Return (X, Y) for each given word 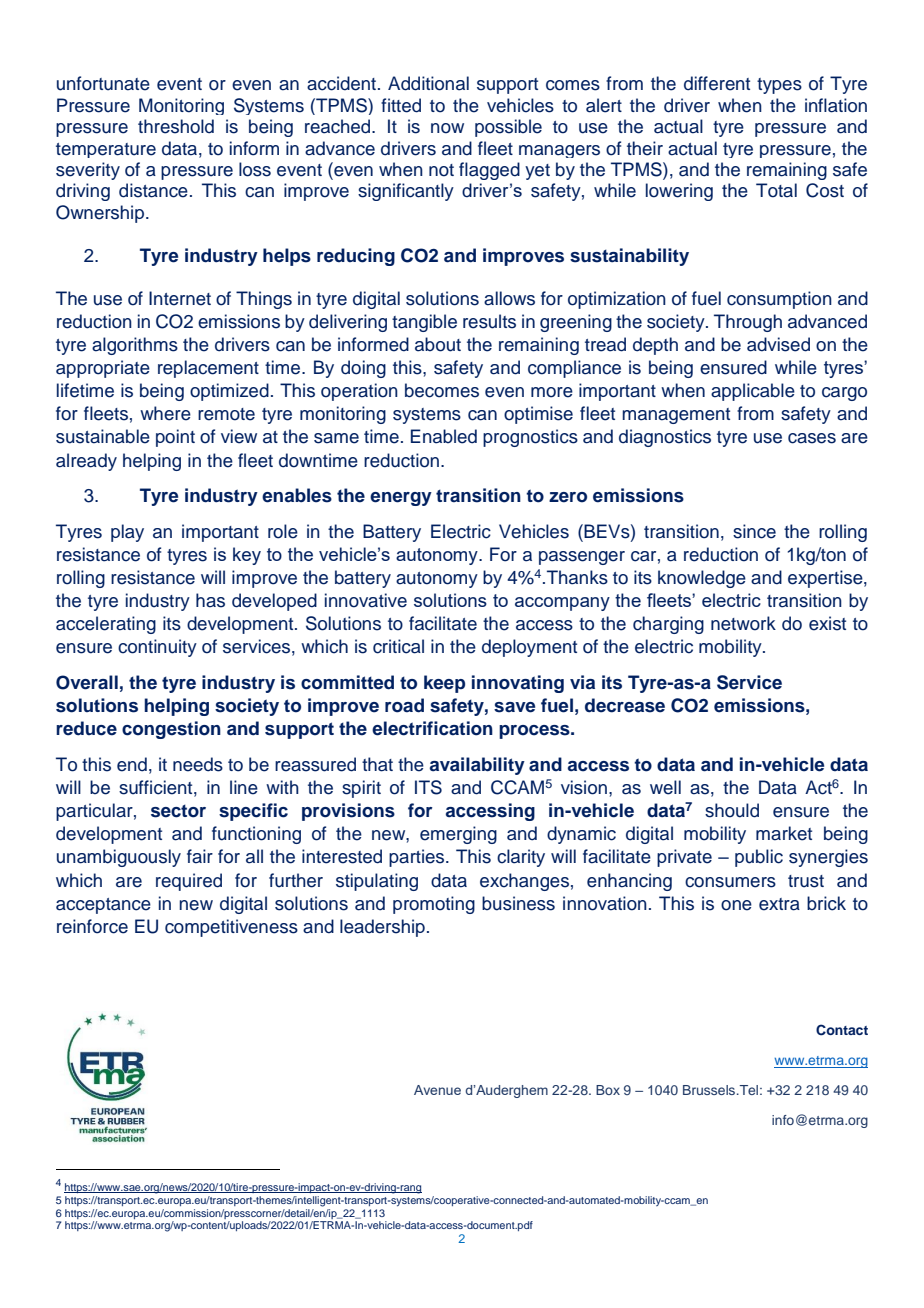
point (175, 438)
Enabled (444, 436)
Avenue (437, 1090)
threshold (176, 126)
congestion (171, 730)
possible (508, 128)
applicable (753, 392)
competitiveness (231, 928)
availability (477, 766)
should (732, 810)
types (779, 86)
